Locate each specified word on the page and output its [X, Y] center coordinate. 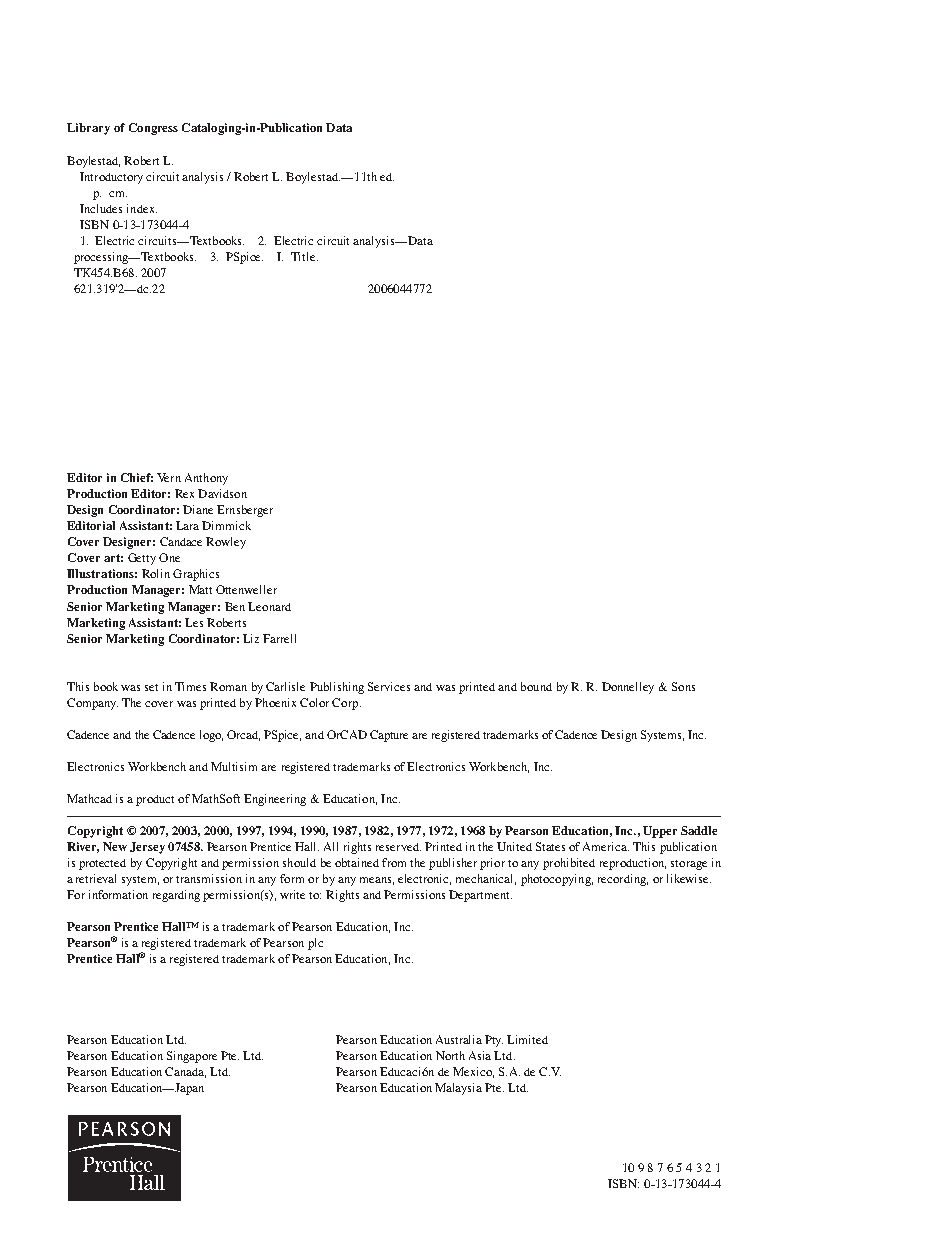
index [142, 208]
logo [211, 736]
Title [304, 256]
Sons [683, 686]
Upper [660, 832]
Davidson [222, 493]
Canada [185, 1072]
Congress [153, 129]
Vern [169, 477]
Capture [389, 736]
